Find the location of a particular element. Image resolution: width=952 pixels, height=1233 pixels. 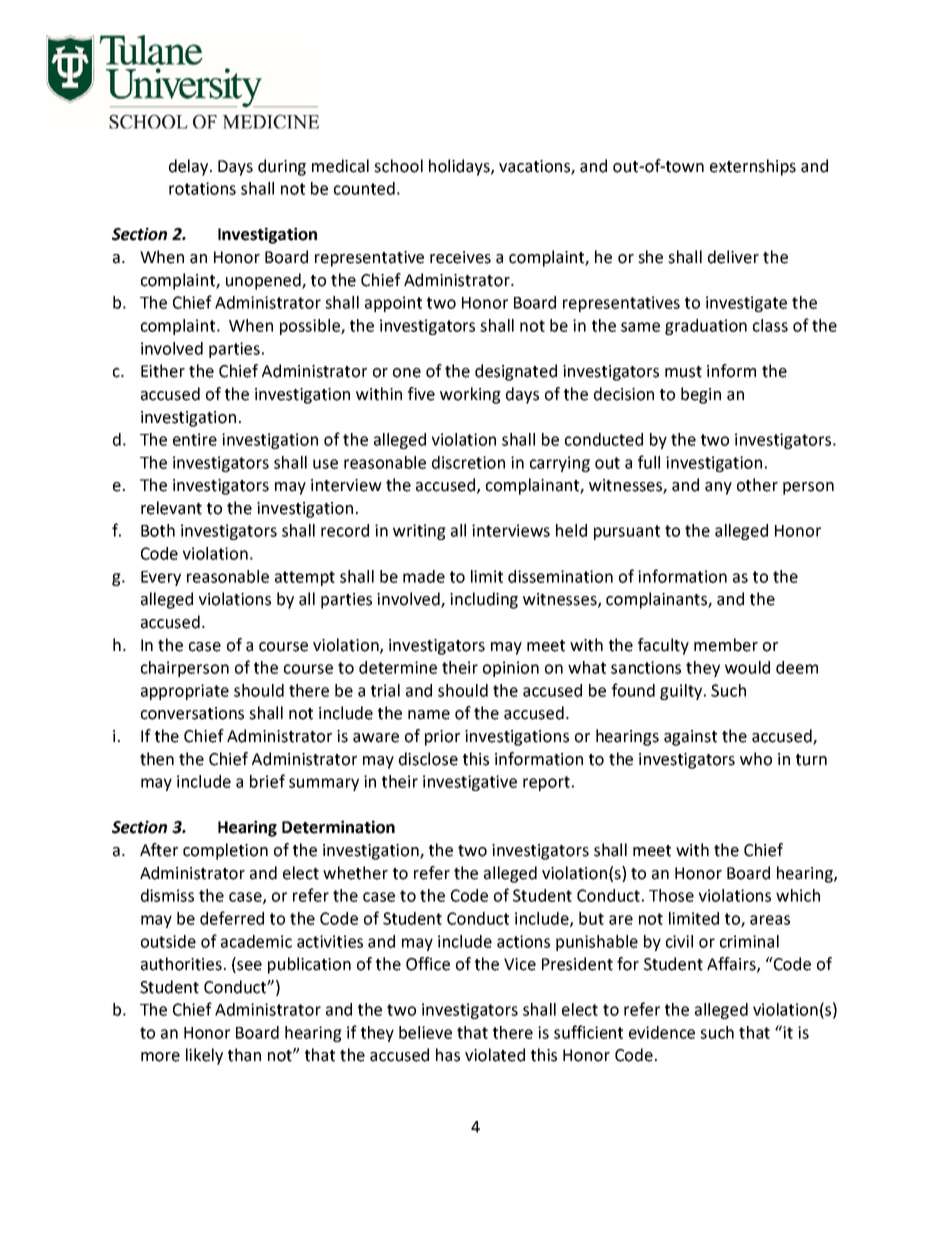

school is located at coordinates (398, 166).
